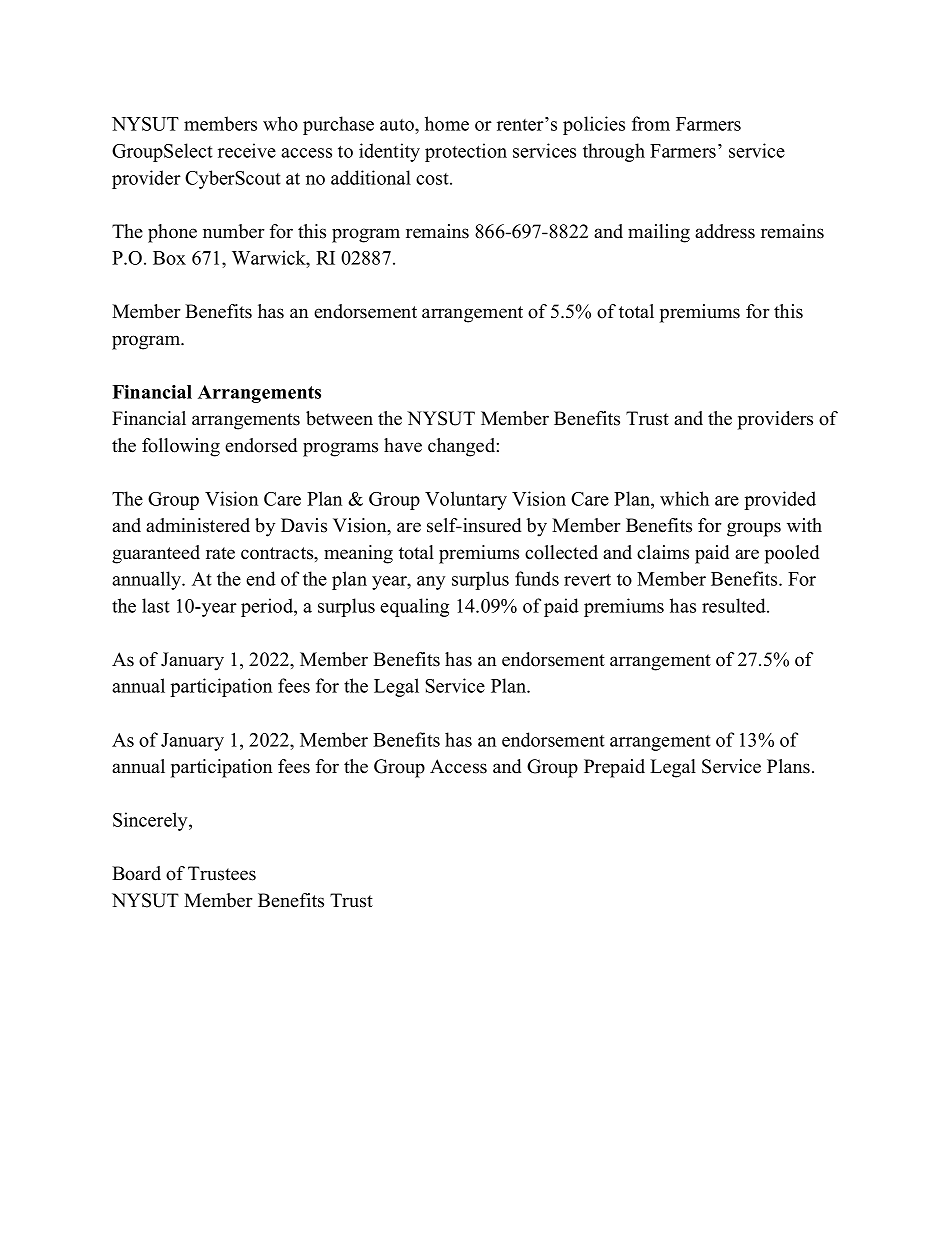 Image resolution: width=952 pixels, height=1233 pixels. What do you see at coordinates (466, 152) in the screenshot?
I see `protection` at bounding box center [466, 152].
